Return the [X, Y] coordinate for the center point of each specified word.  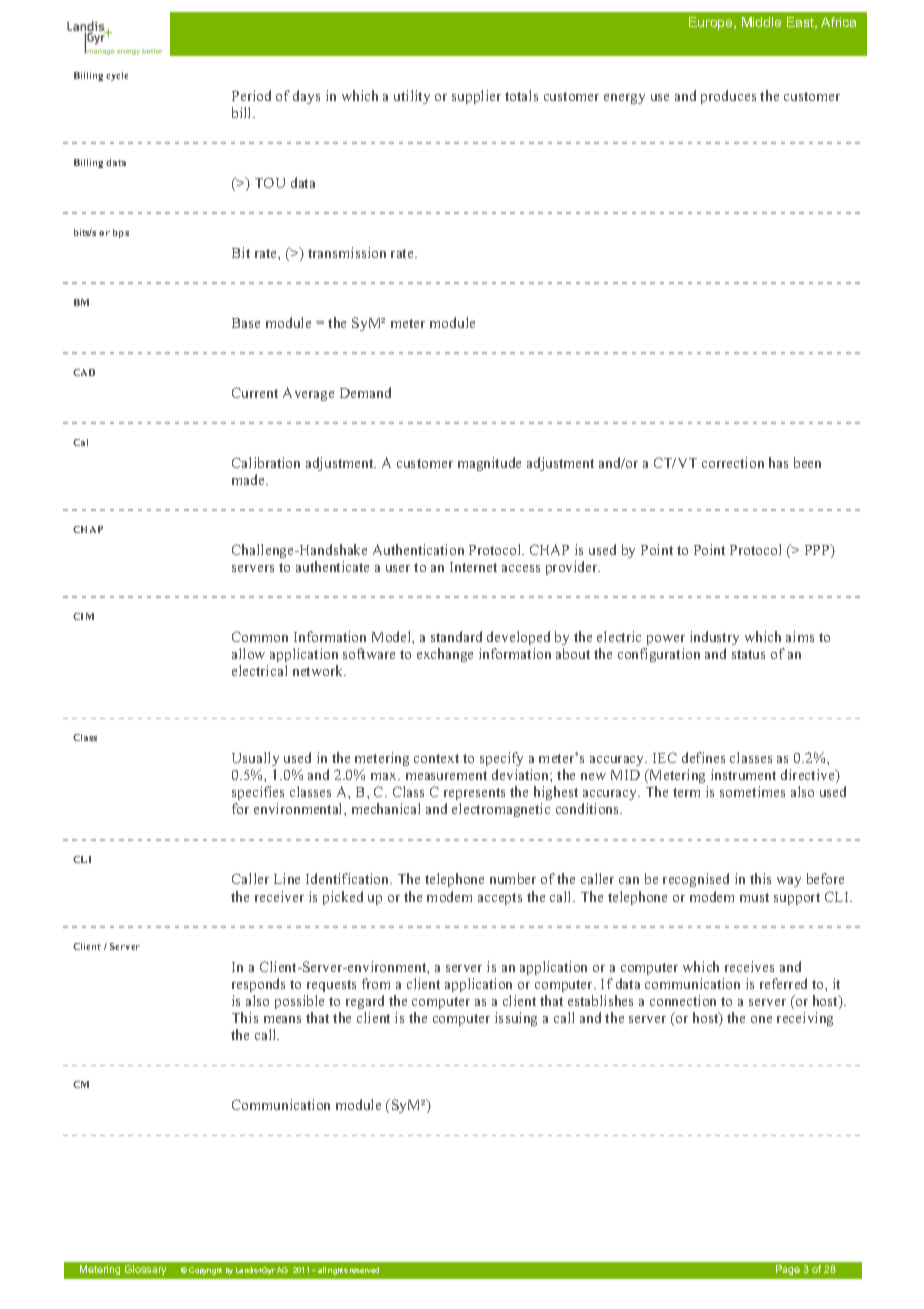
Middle [761, 22]
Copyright [205, 1271]
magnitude [489, 464]
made [249, 479]
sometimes [752, 791]
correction [733, 462]
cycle [117, 76]
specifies [258, 795]
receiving [805, 1019]
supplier [476, 97]
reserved [364, 1270]
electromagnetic [501, 810]
